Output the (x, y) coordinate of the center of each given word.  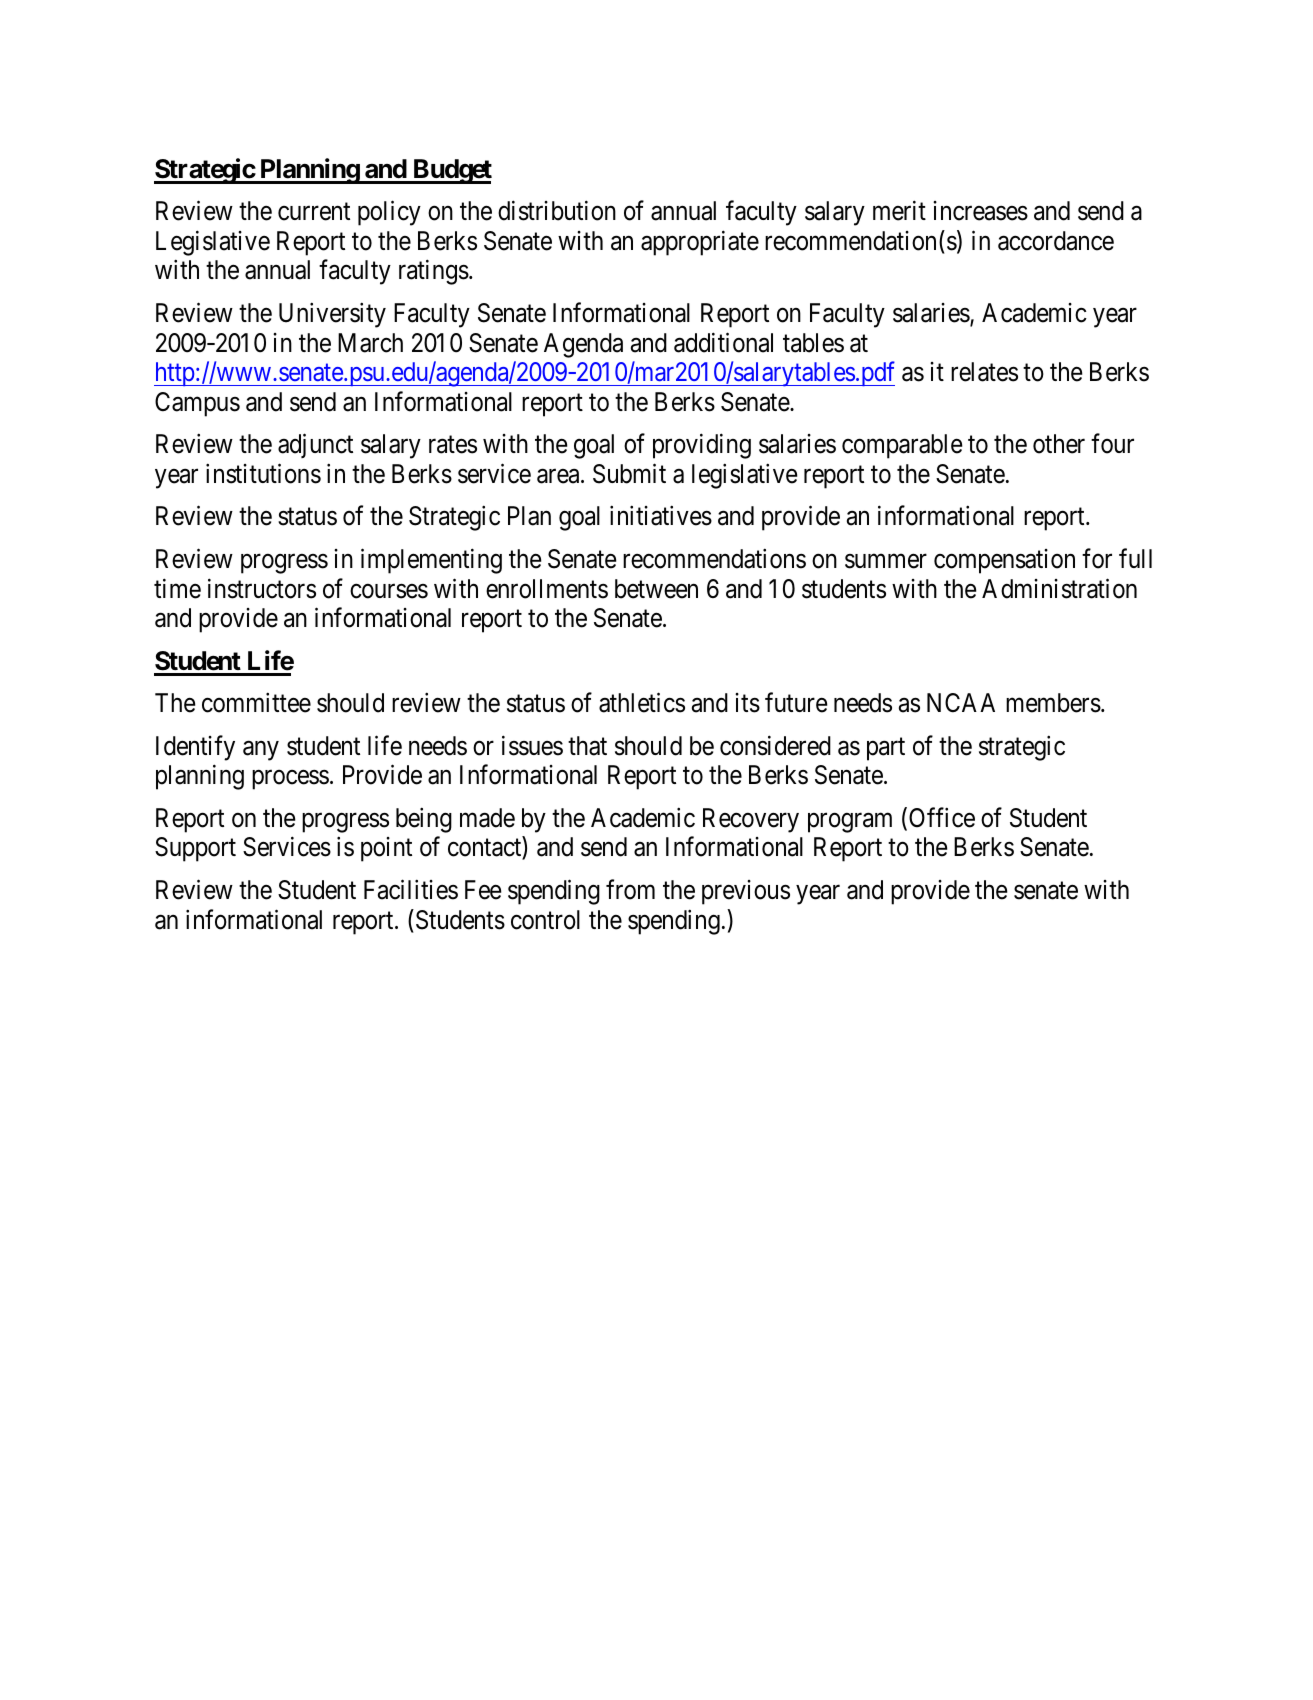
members (1053, 703)
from (630, 889)
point (386, 849)
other (1059, 444)
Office (942, 817)
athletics (642, 703)
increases (980, 211)
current (314, 212)
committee (256, 703)
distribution (557, 211)
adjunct (315, 446)
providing (702, 446)
